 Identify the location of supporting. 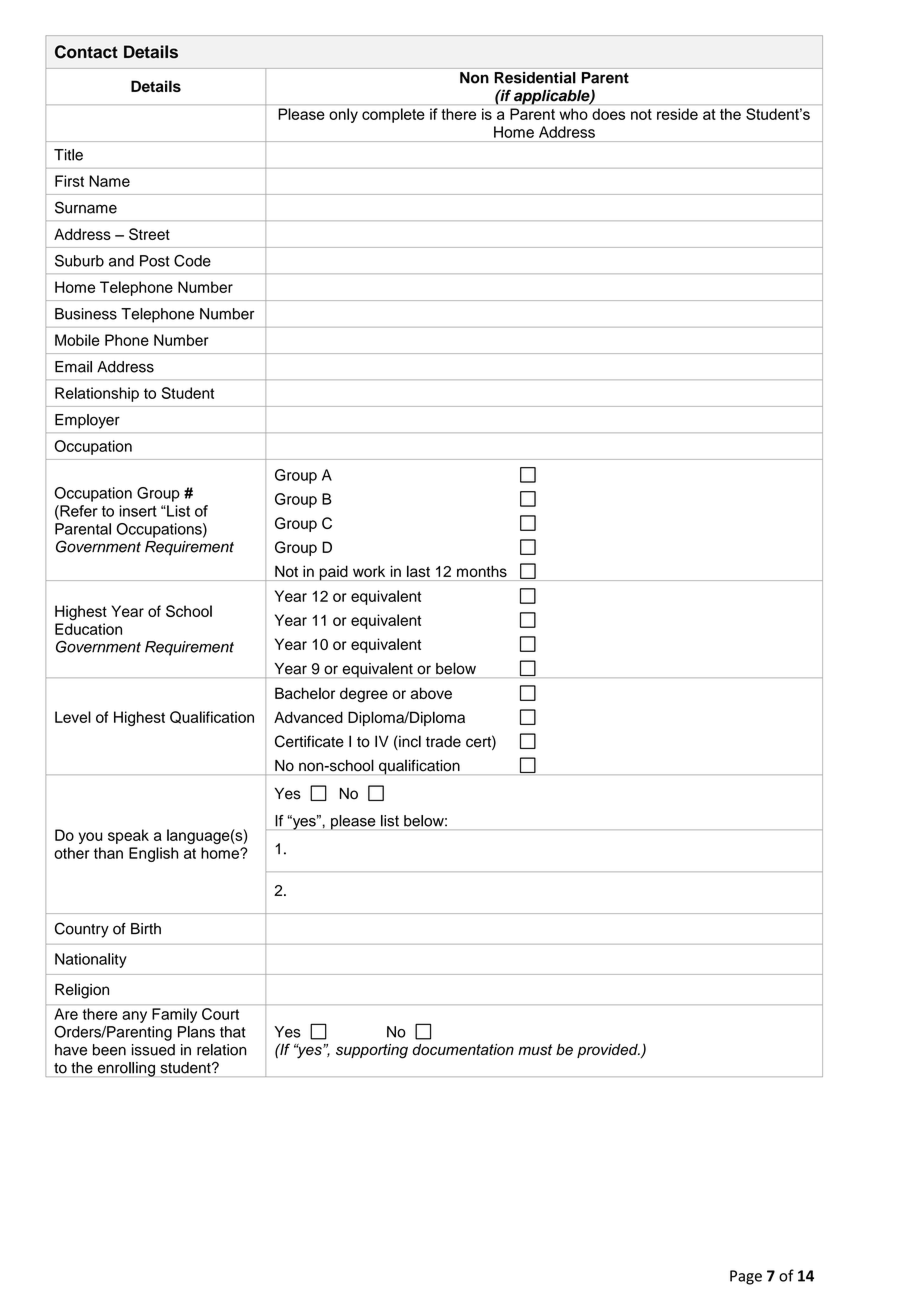
(372, 1051).
